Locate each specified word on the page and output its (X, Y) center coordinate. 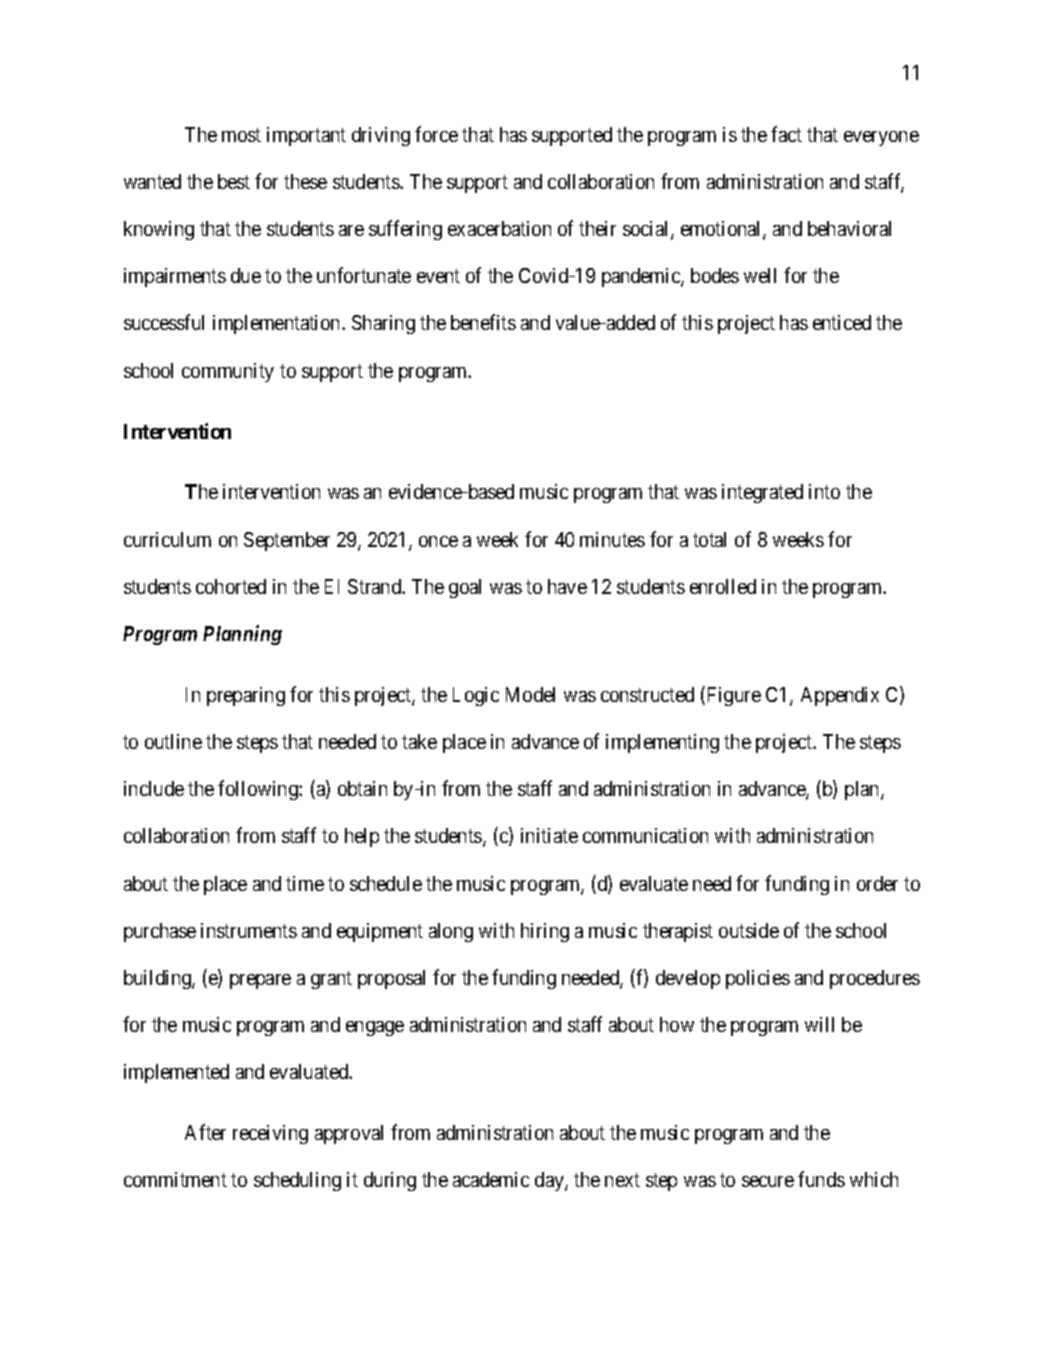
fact (786, 134)
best (234, 181)
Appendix (840, 696)
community (228, 372)
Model (530, 694)
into (824, 491)
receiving (270, 1134)
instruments (249, 930)
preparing (246, 696)
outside (749, 930)
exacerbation (499, 228)
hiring (545, 932)
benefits (483, 322)
